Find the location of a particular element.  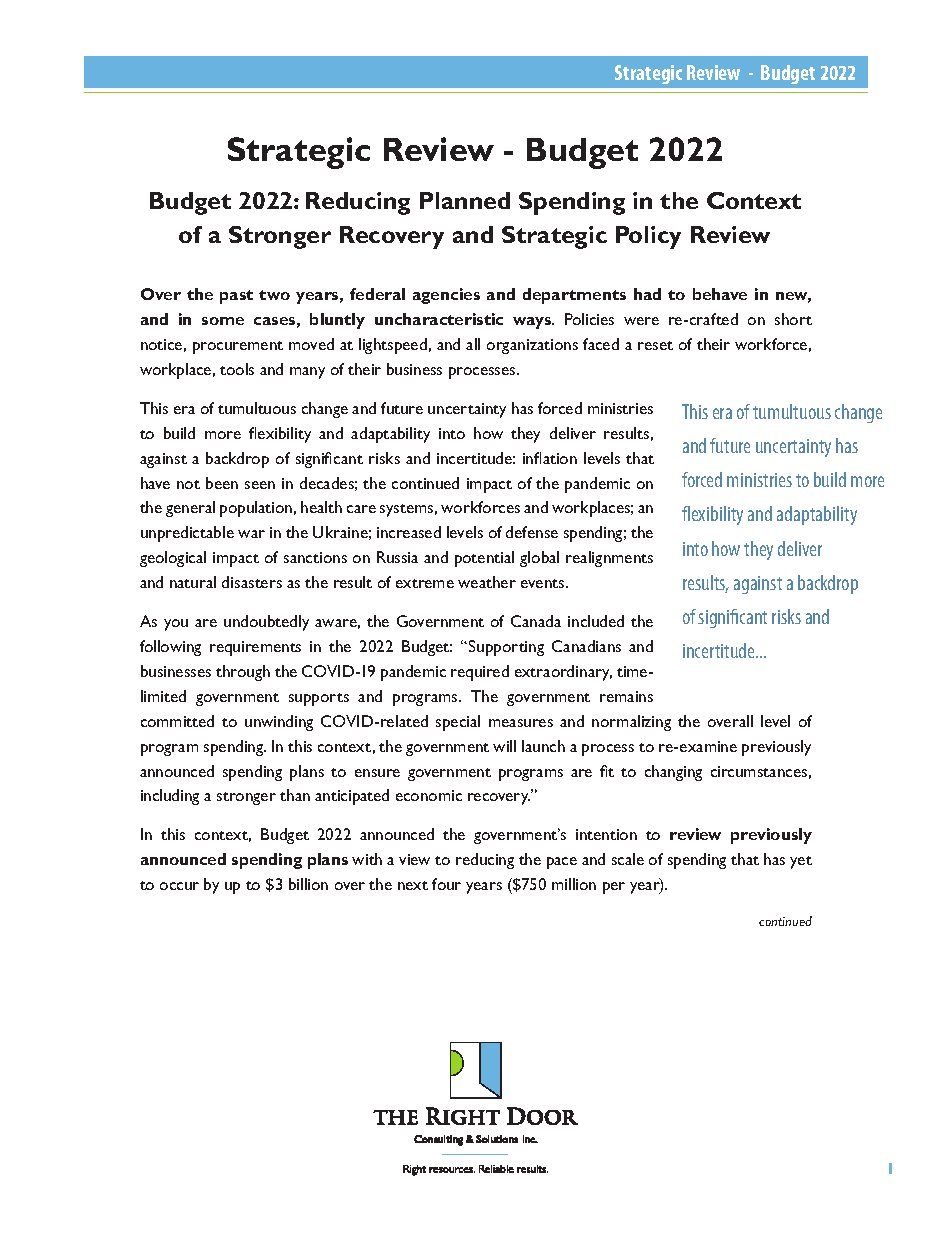

two is located at coordinates (274, 295).
